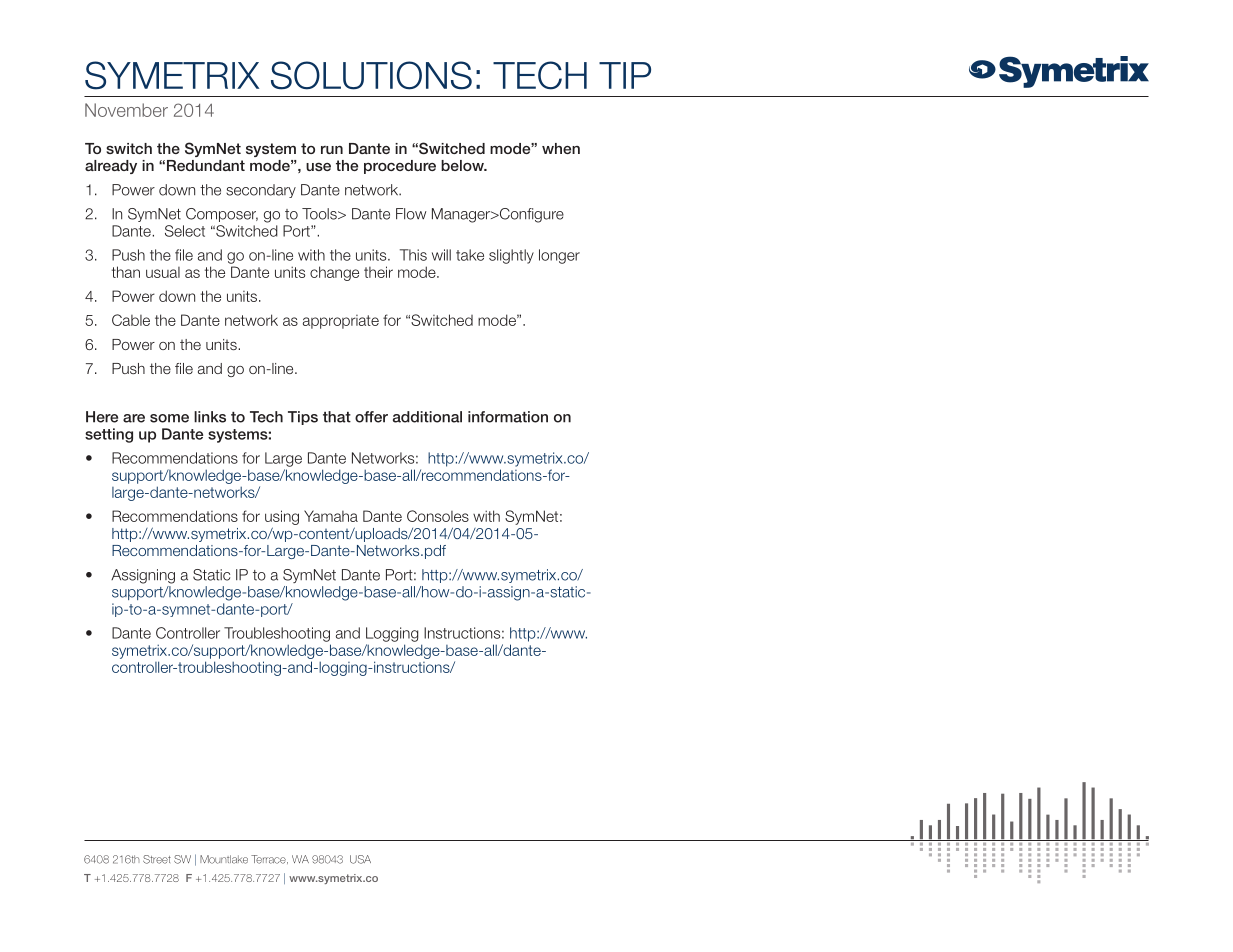 Image resolution: width=1233 pixels, height=952 pixels. What do you see at coordinates (438, 516) in the document?
I see `Consoles` at bounding box center [438, 516].
